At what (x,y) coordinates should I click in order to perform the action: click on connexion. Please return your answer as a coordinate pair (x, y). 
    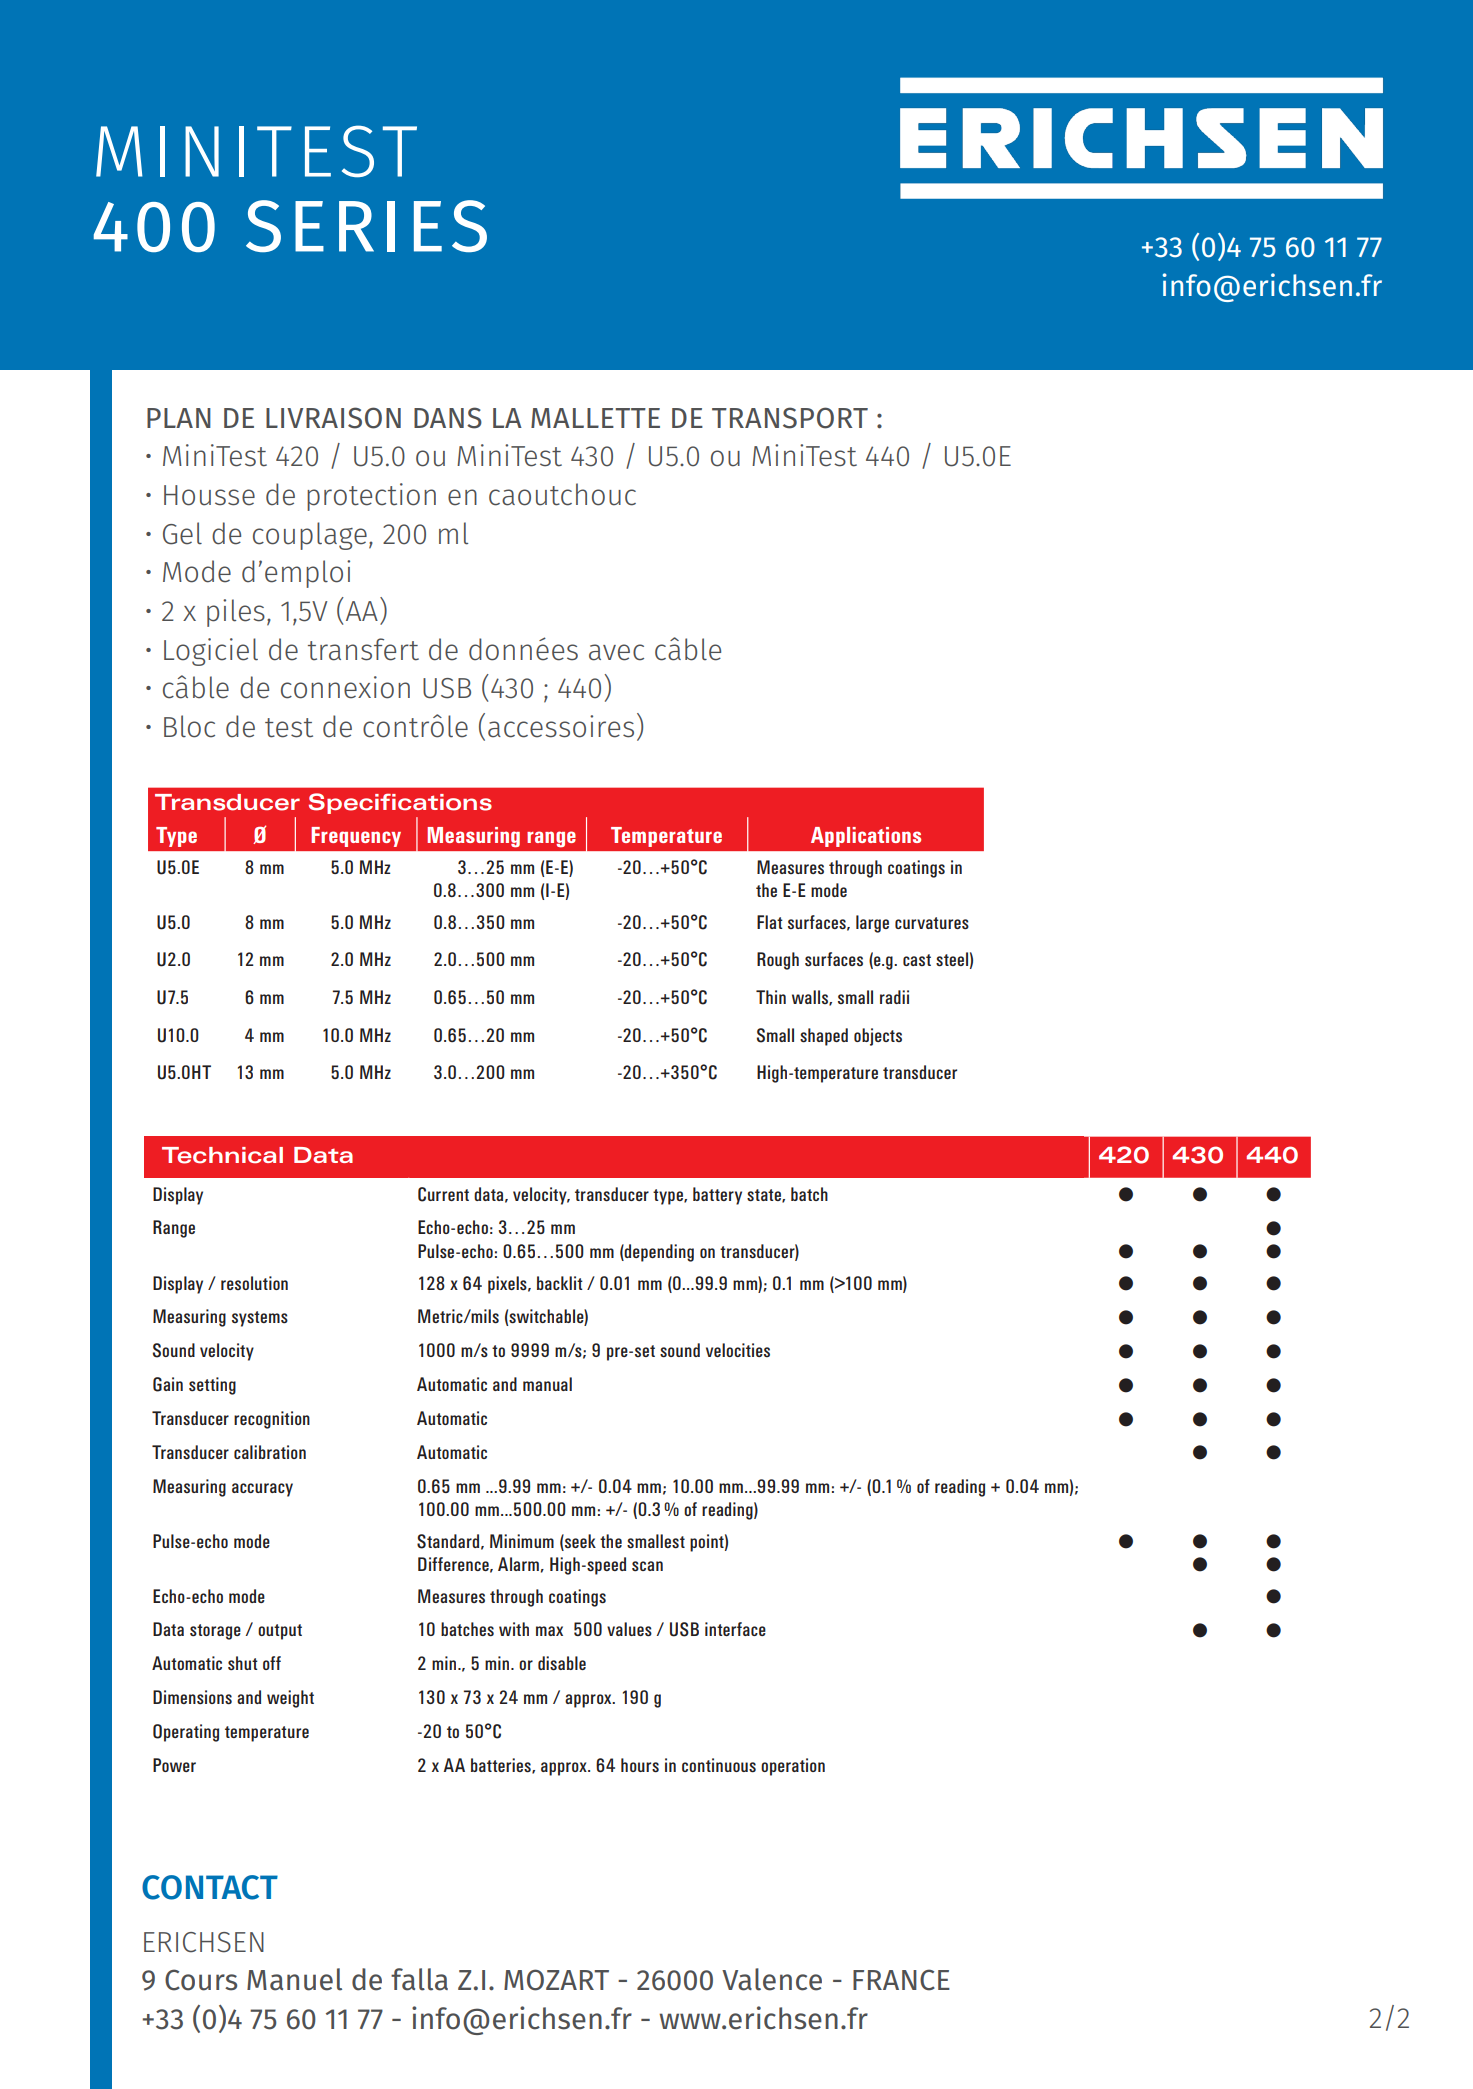
    Looking at the image, I should click on (345, 687).
